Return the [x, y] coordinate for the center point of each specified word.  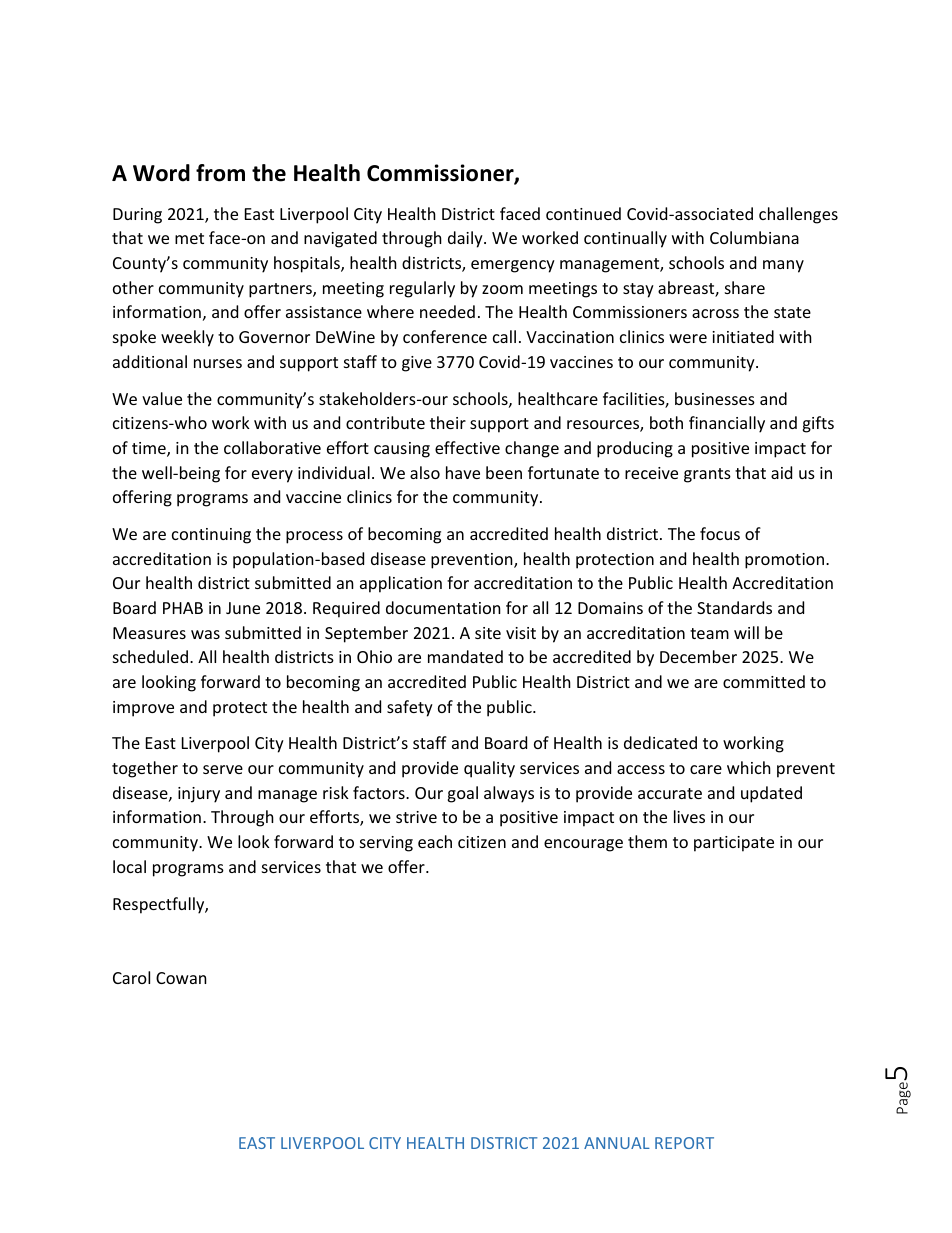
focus [720, 533]
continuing [211, 536]
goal [462, 794]
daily [466, 239]
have [463, 472]
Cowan [181, 978]
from [220, 173]
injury [199, 795]
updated [771, 794]
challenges [798, 215]
